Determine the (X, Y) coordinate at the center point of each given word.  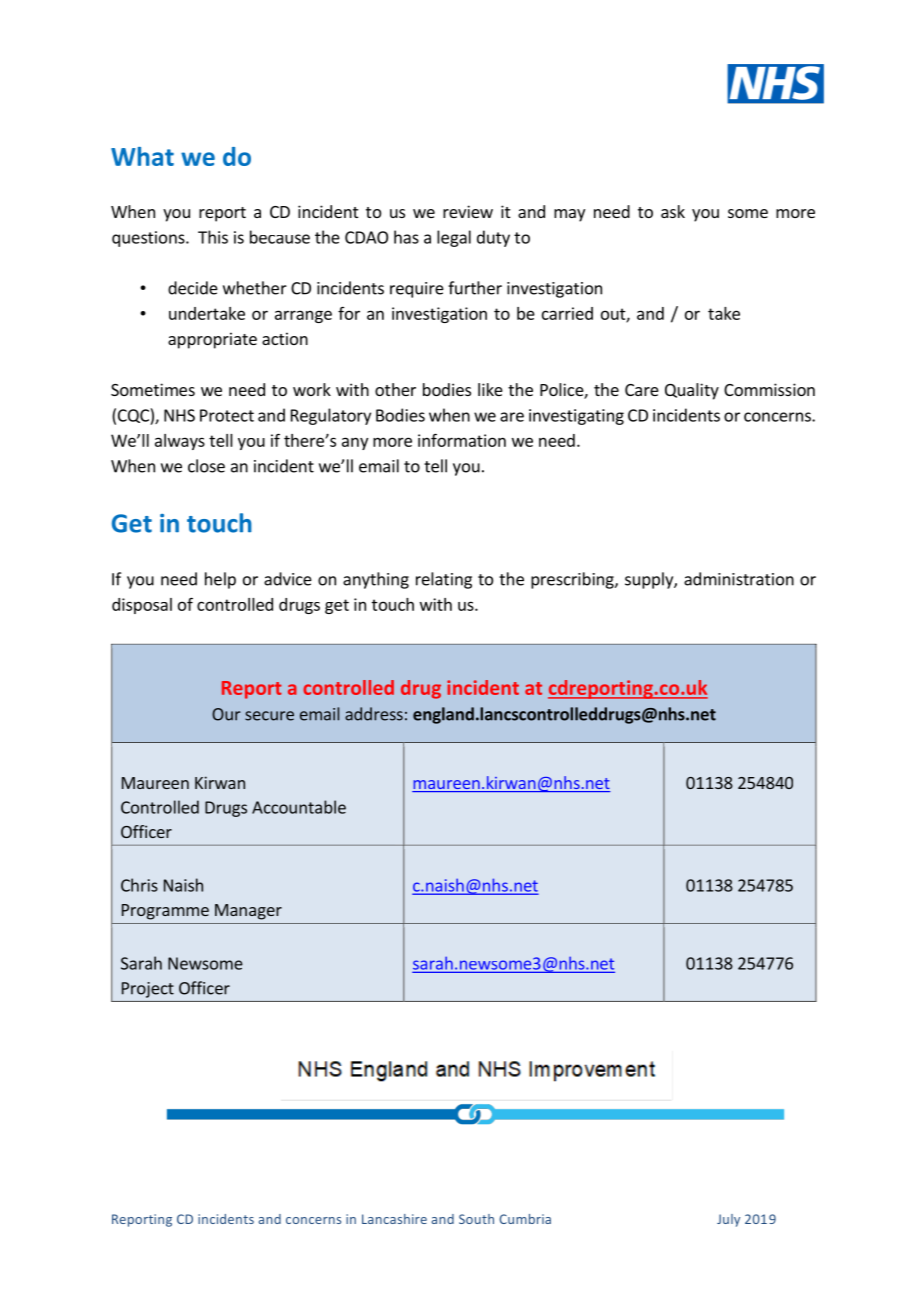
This (213, 237)
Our (226, 714)
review (468, 211)
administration (739, 579)
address (374, 714)
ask (673, 211)
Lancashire (394, 1219)
